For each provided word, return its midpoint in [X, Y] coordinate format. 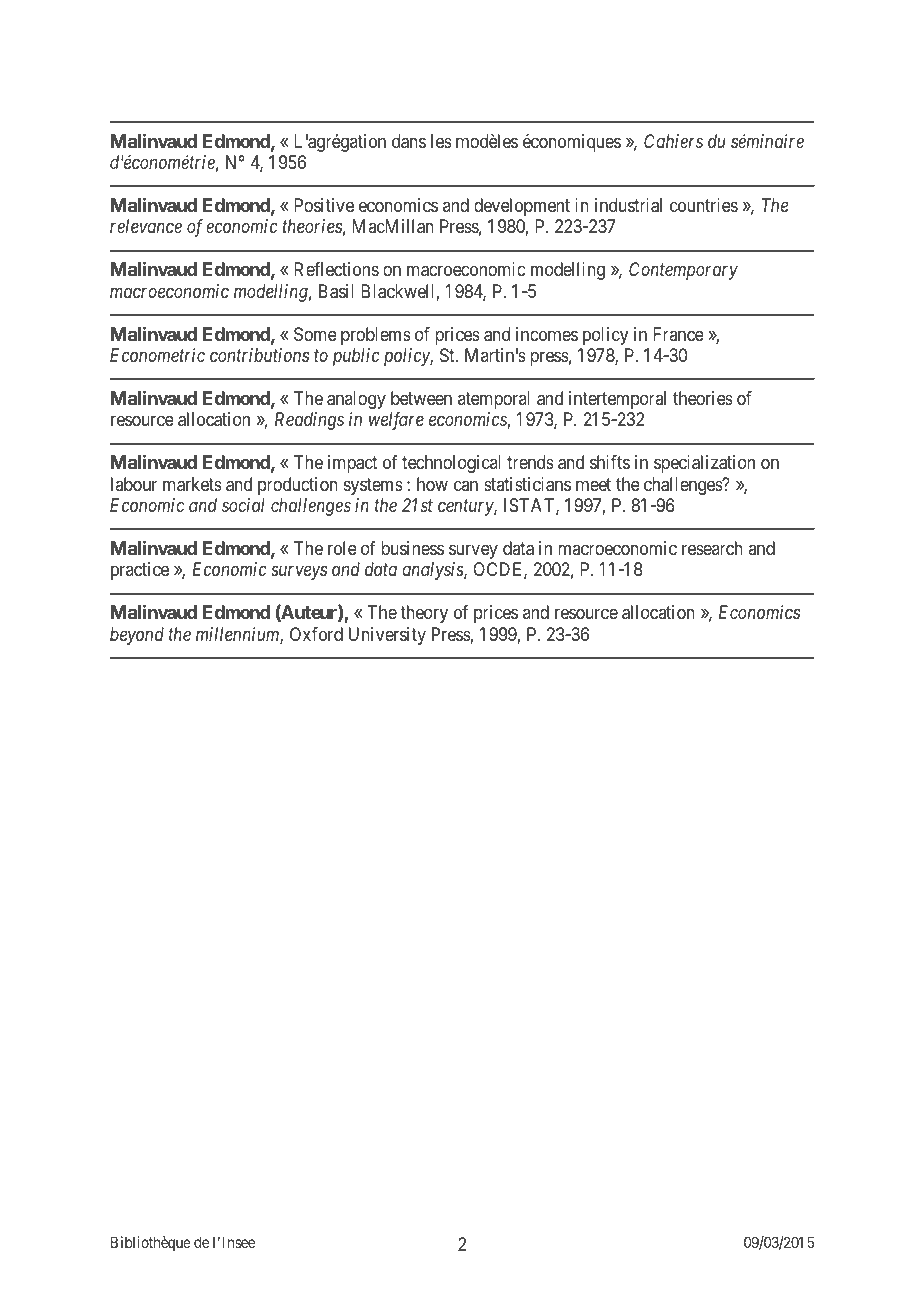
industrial [628, 205]
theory [424, 614]
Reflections [336, 269]
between [421, 398]
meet [593, 484]
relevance [146, 226]
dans [409, 141]
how [432, 484]
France [678, 334]
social [243, 505]
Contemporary [683, 271]
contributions [259, 355]
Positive [324, 205]
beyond [137, 636]
